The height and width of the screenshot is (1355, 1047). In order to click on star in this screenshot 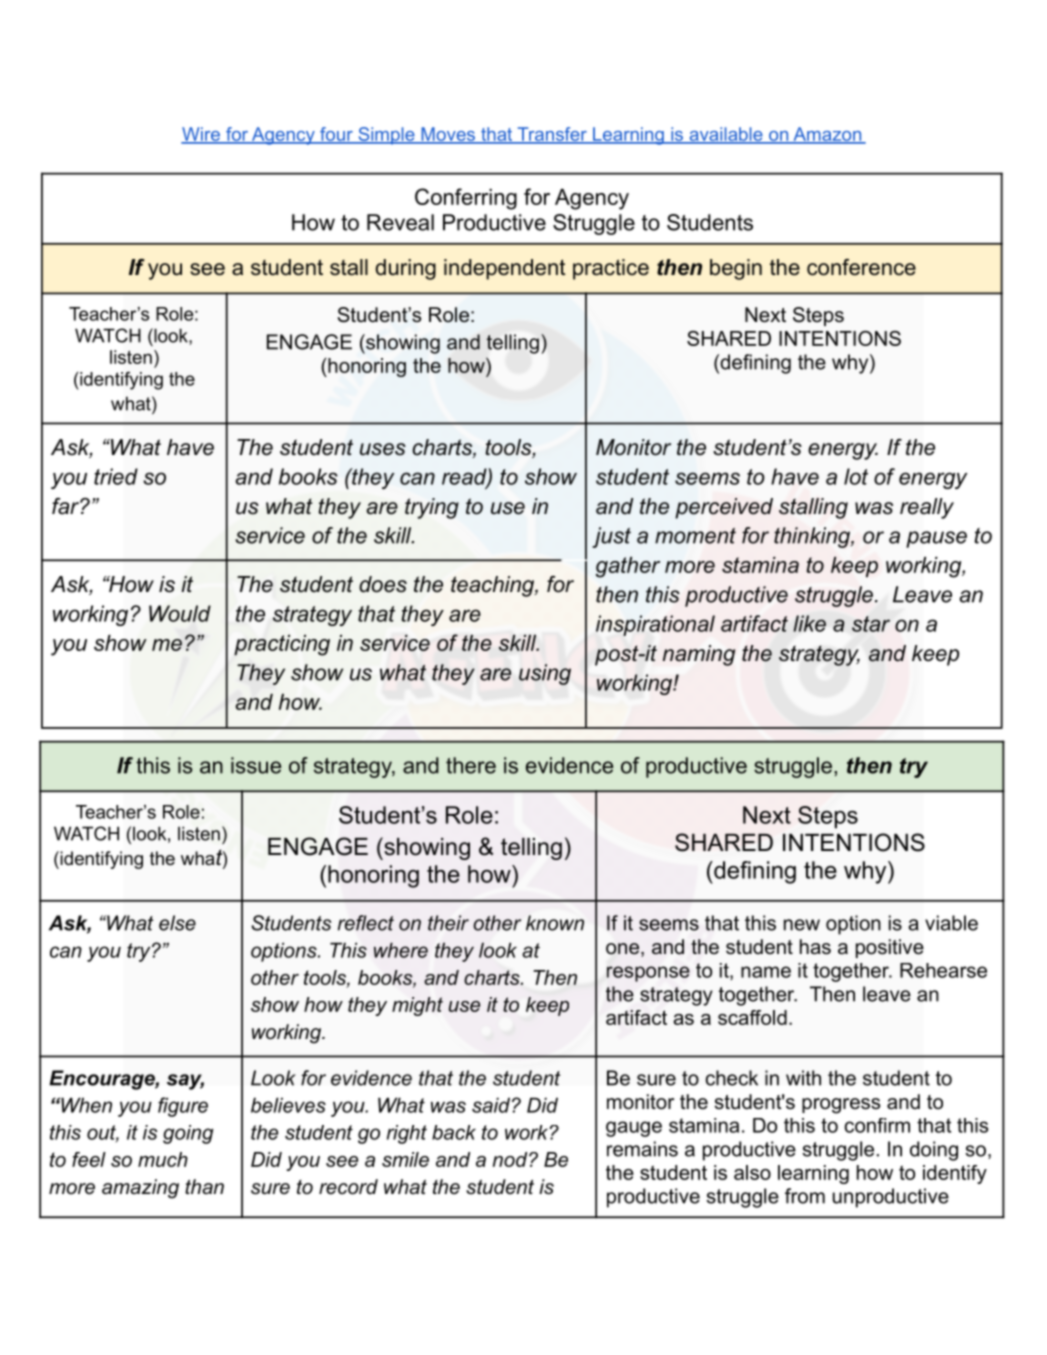, I will do `click(871, 624)`.
